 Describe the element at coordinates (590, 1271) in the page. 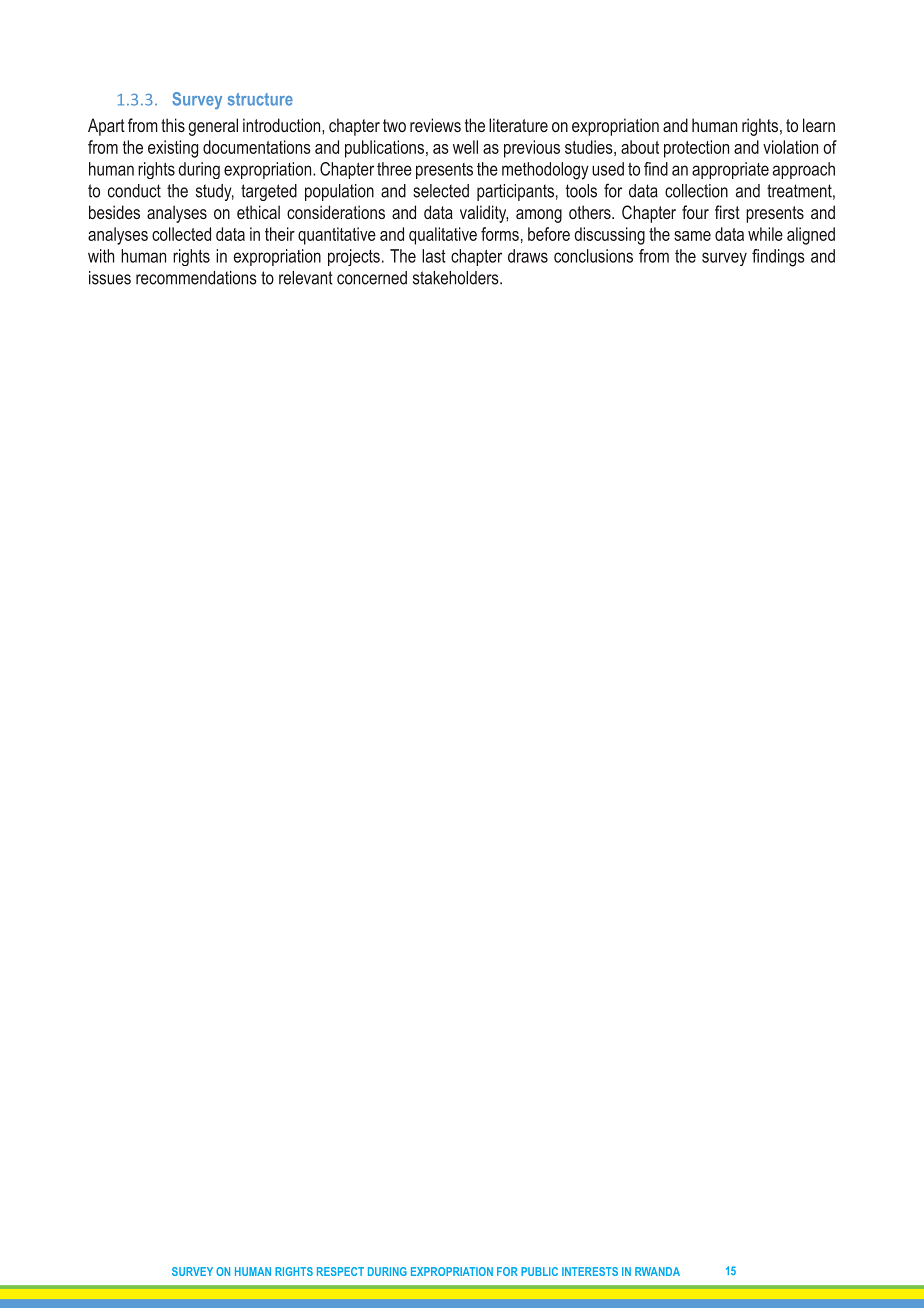

I see `INTERESTS` at that location.
